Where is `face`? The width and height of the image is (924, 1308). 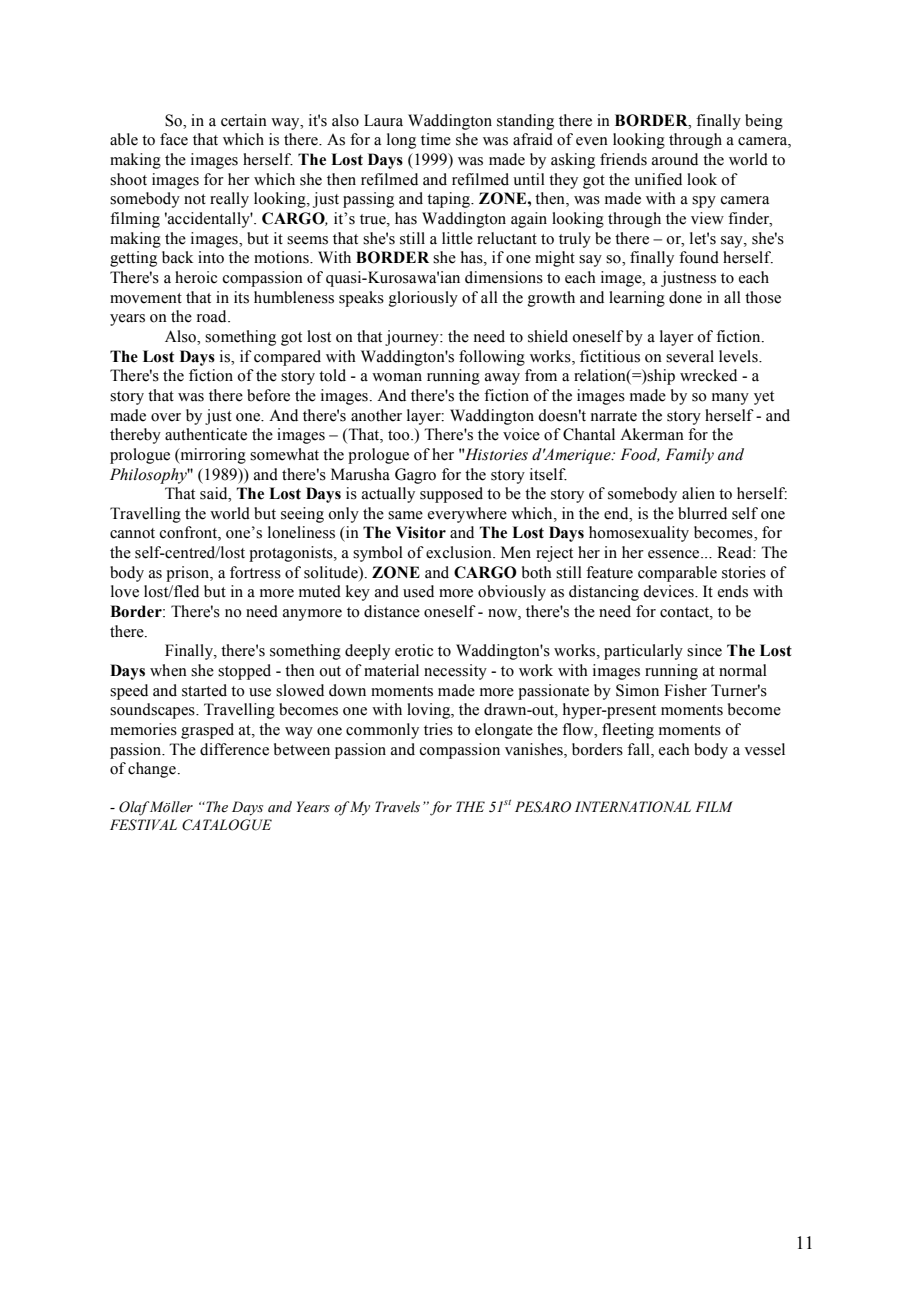 face is located at coordinates (174, 139).
